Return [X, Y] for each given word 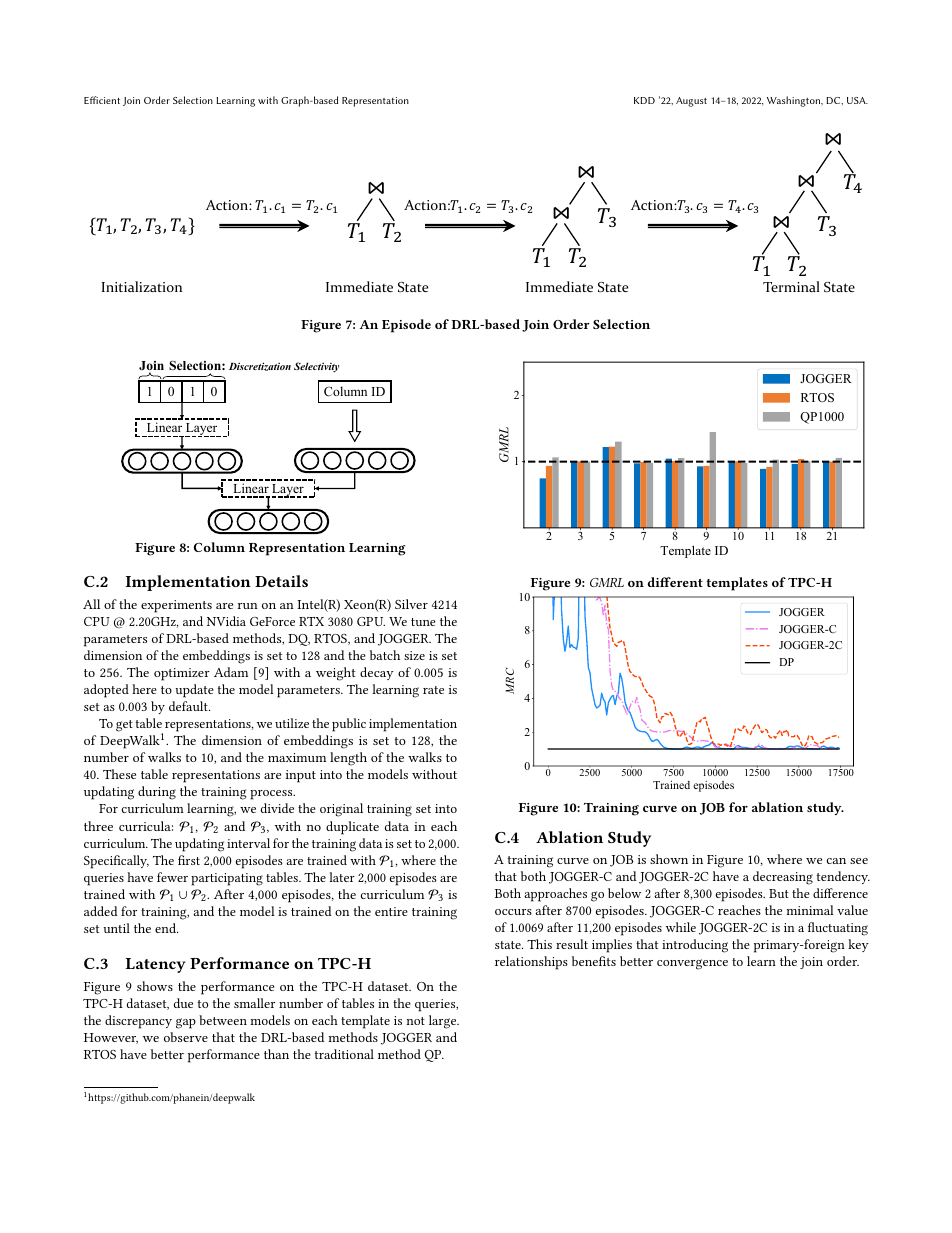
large [444, 1022]
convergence [692, 964]
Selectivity [316, 367]
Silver [411, 604]
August [691, 102]
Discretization [260, 366]
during [157, 793]
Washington [795, 101]
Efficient [102, 100]
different [675, 582]
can [836, 861]
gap [186, 1023]
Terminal [791, 286]
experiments [176, 606]
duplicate [352, 828]
